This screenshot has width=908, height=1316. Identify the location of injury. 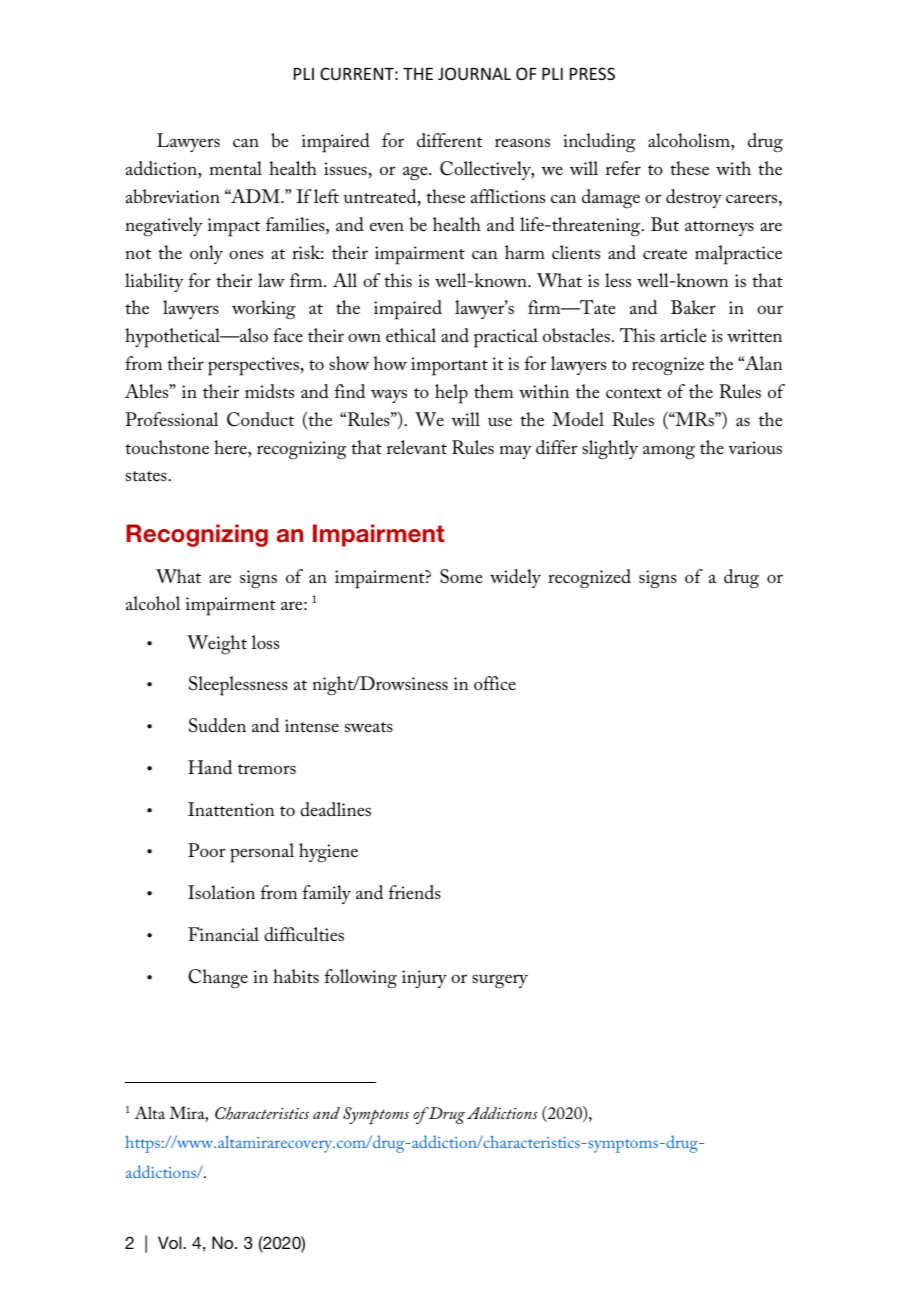
(424, 979).
